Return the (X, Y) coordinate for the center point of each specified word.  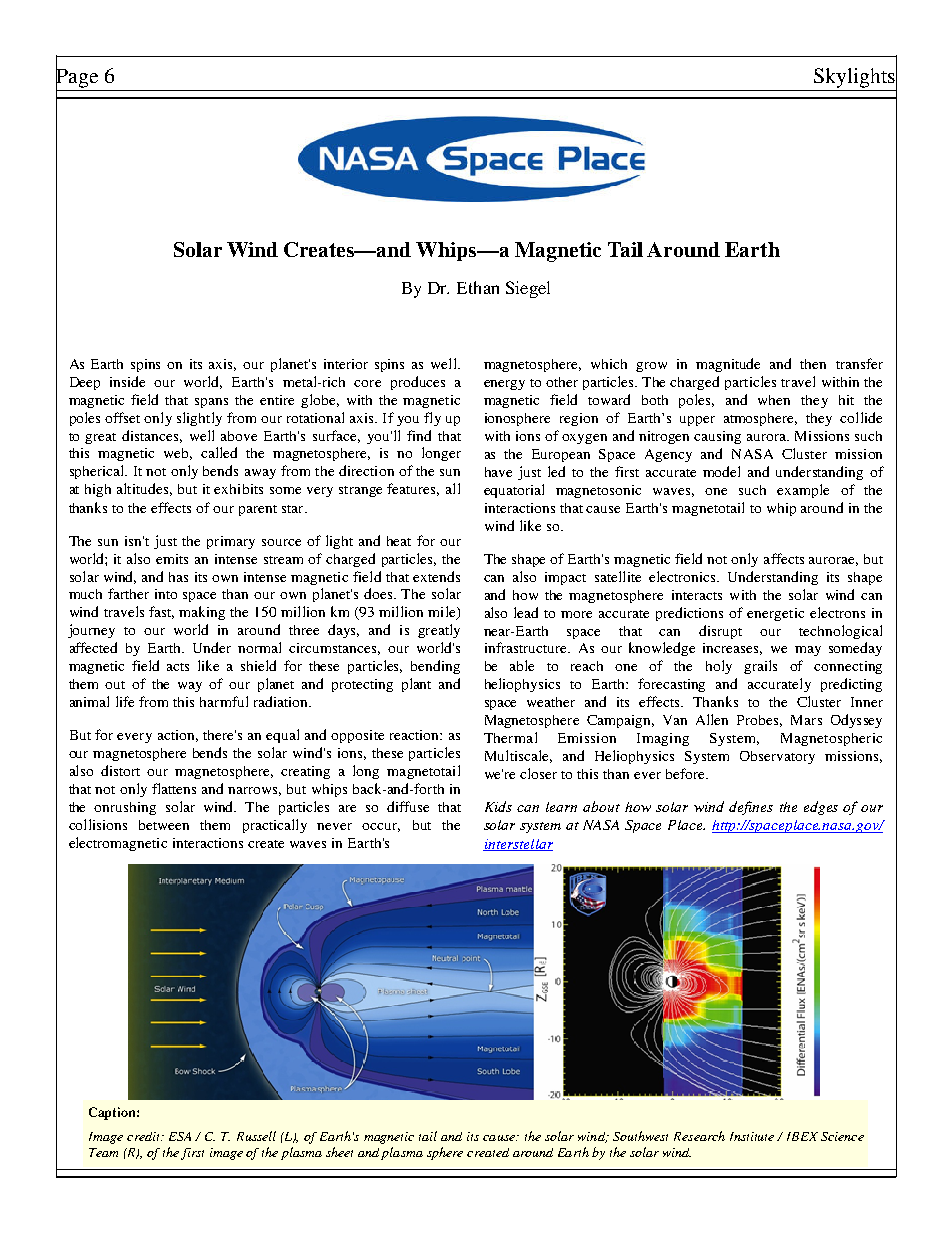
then (813, 364)
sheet (339, 1152)
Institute (752, 1136)
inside (127, 381)
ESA (180, 1136)
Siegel (528, 289)
